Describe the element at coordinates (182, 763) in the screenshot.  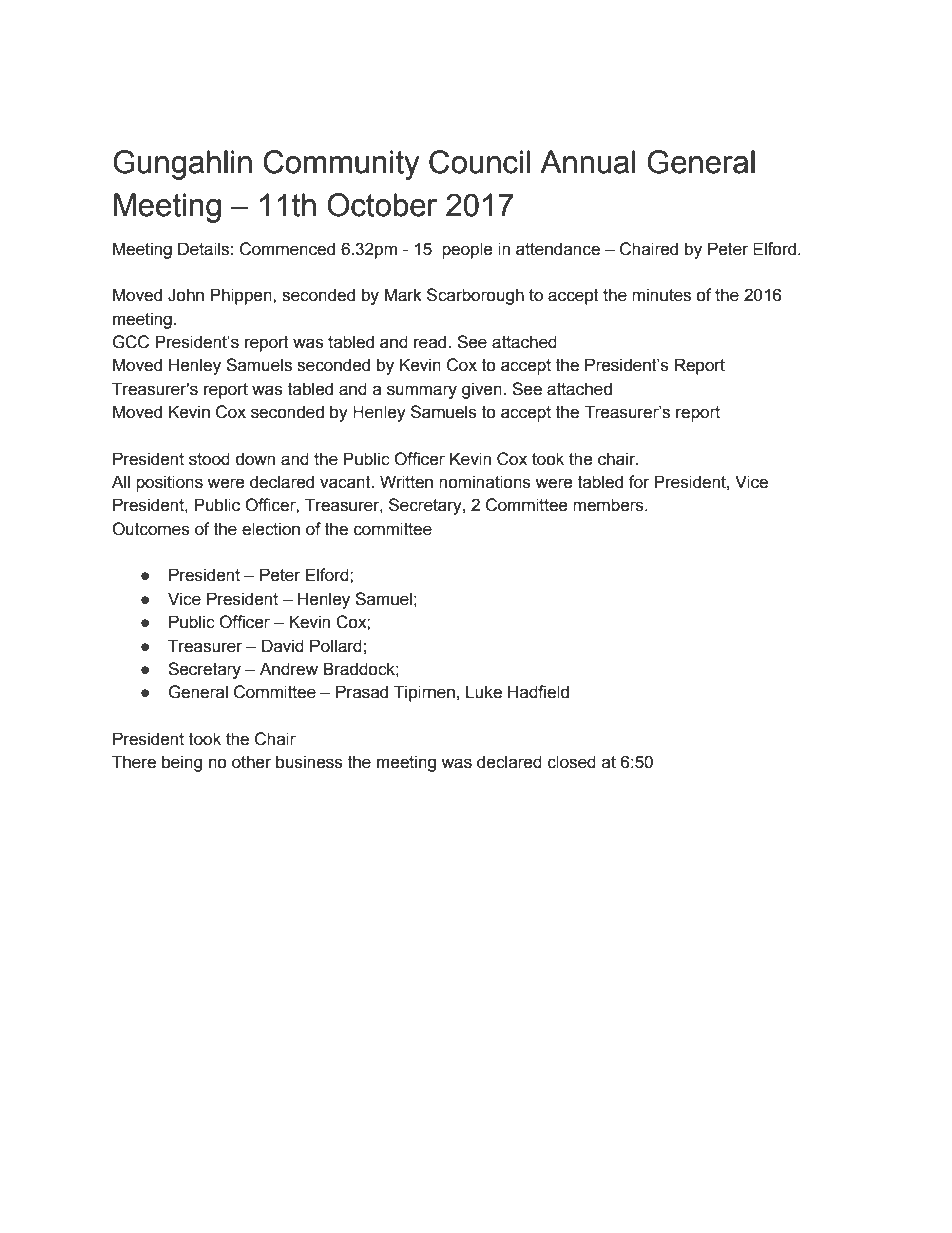
I see `being` at that location.
